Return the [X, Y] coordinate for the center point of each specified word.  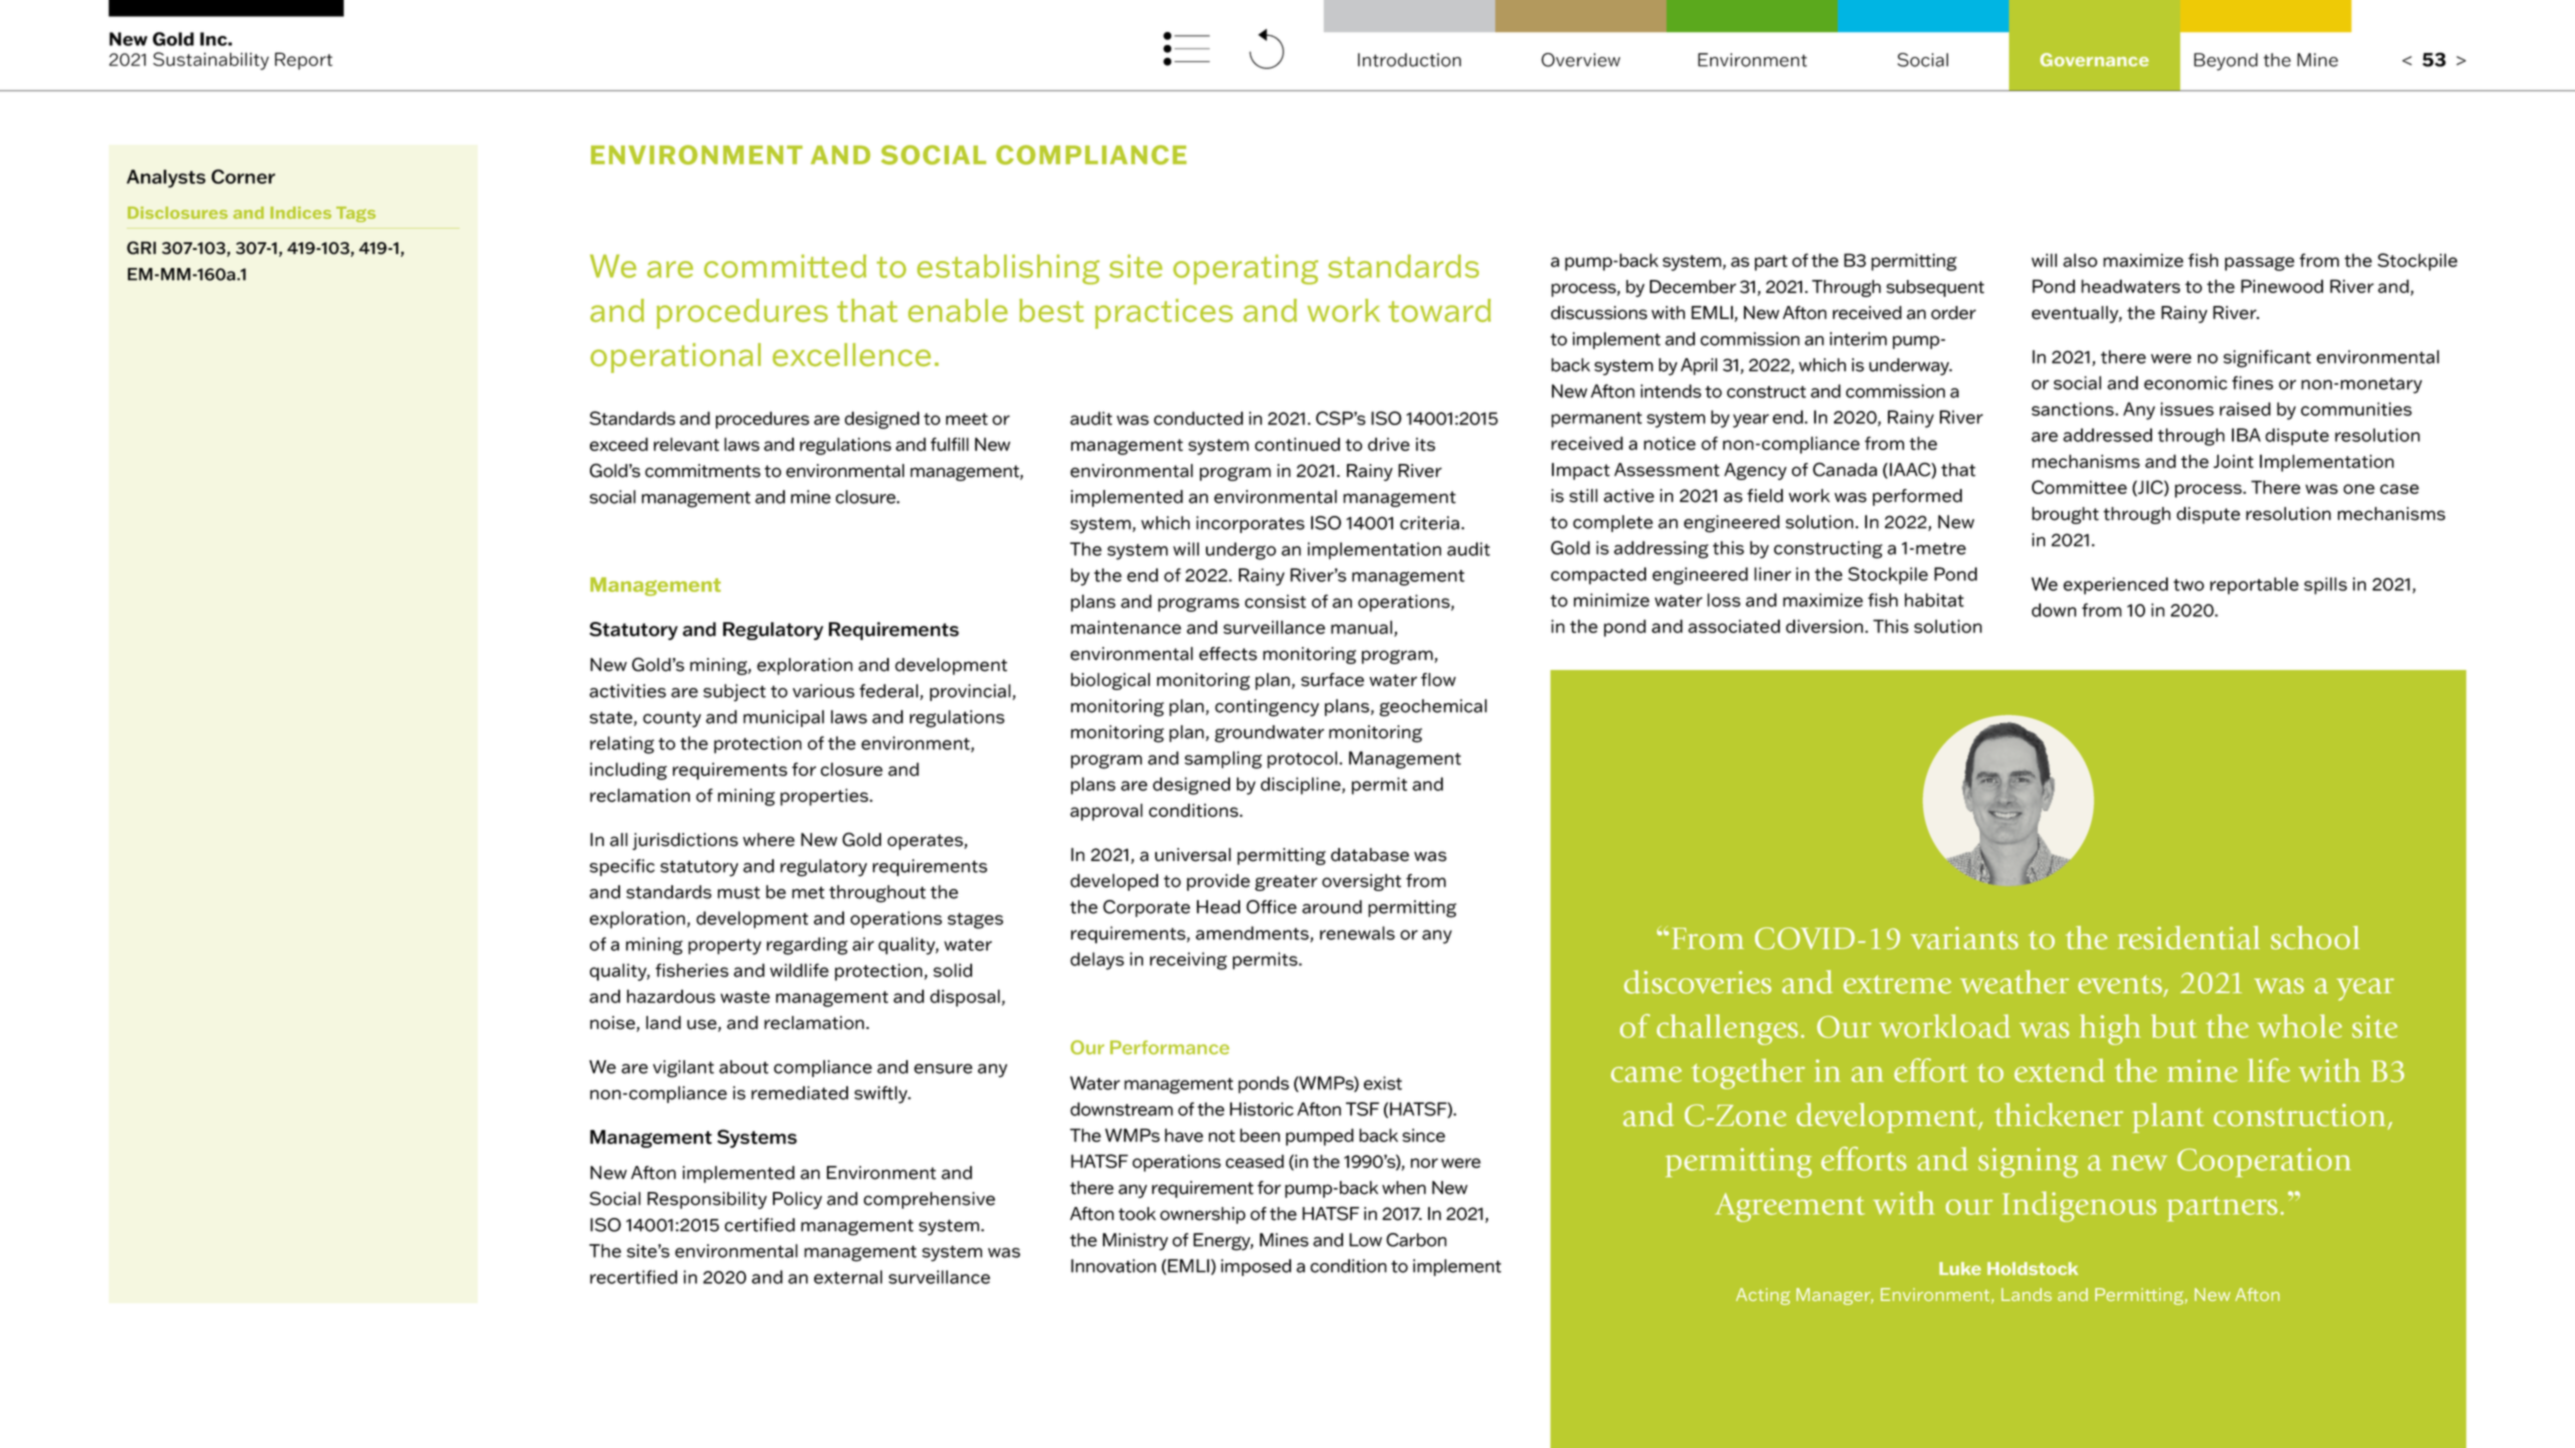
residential [2189, 938]
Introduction [1409, 60]
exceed [619, 444]
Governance [2094, 60]
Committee [2079, 487]
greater [1286, 883]
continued [1297, 444]
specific [622, 867]
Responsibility [707, 1200]
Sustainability [211, 61]
